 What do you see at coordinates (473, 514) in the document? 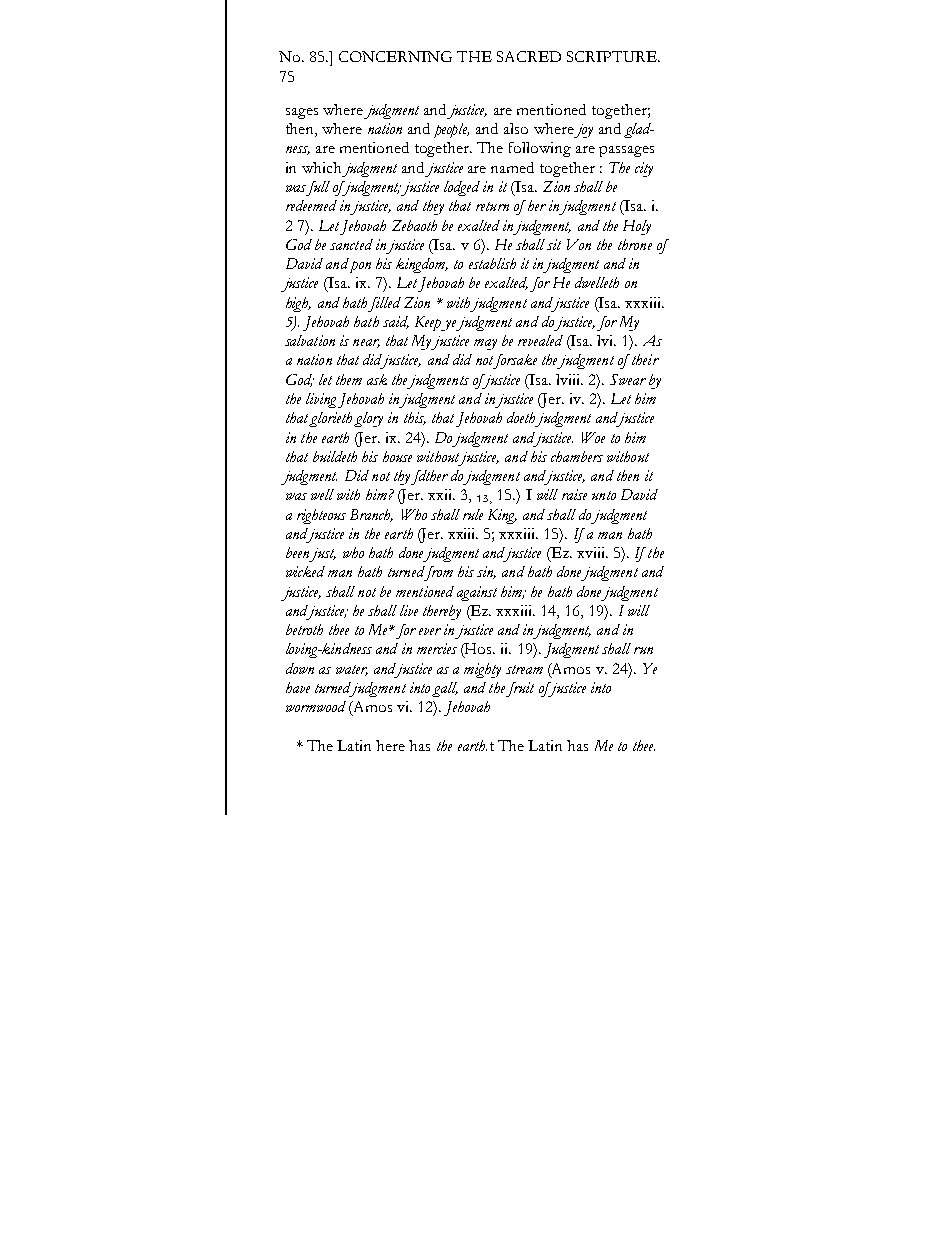
I see `rule` at bounding box center [473, 514].
